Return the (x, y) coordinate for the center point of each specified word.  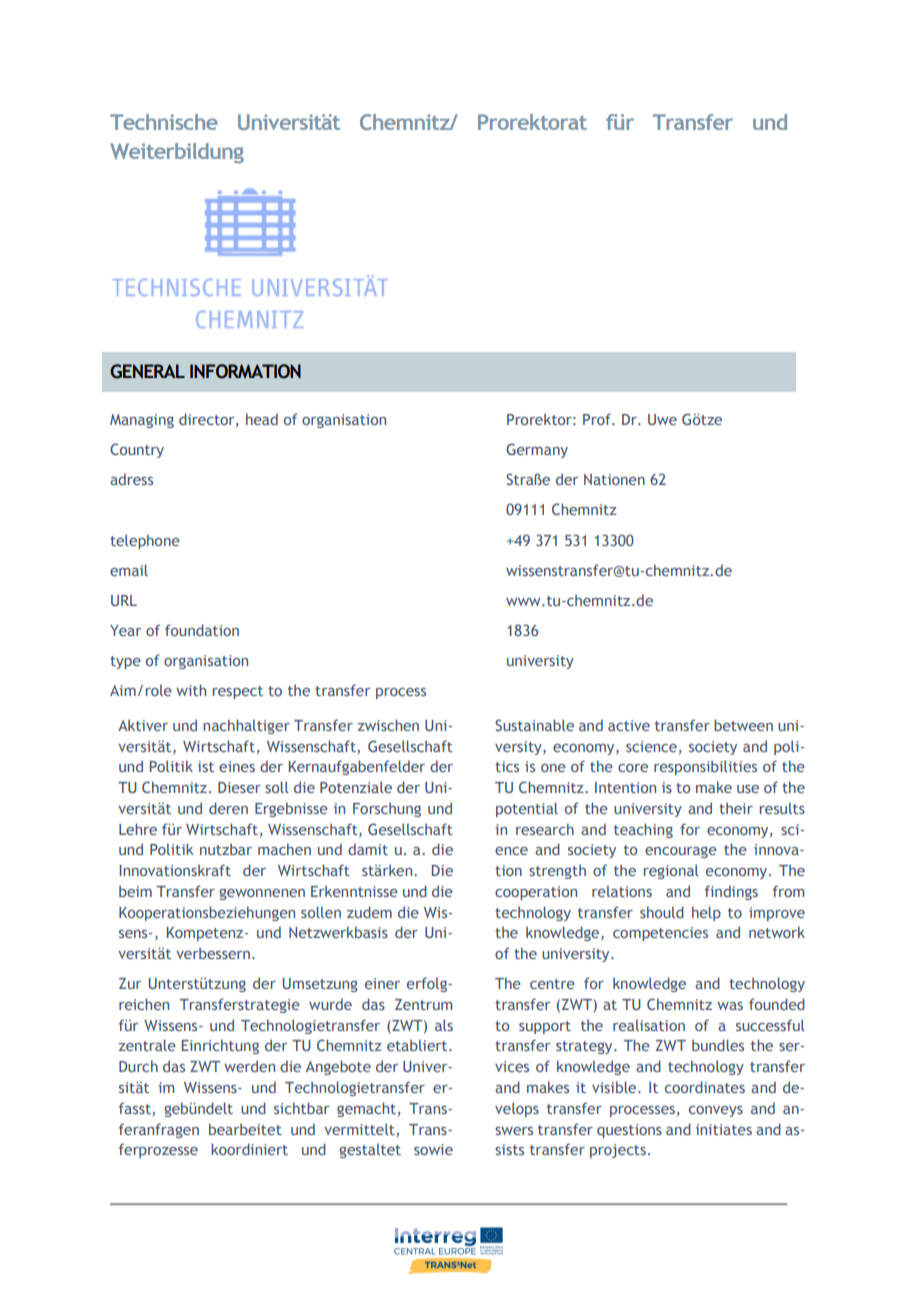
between (743, 725)
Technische (164, 122)
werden (249, 1066)
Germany (537, 450)
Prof (598, 419)
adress (131, 479)
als (444, 1025)
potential (527, 809)
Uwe (662, 419)
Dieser (239, 787)
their (736, 808)
